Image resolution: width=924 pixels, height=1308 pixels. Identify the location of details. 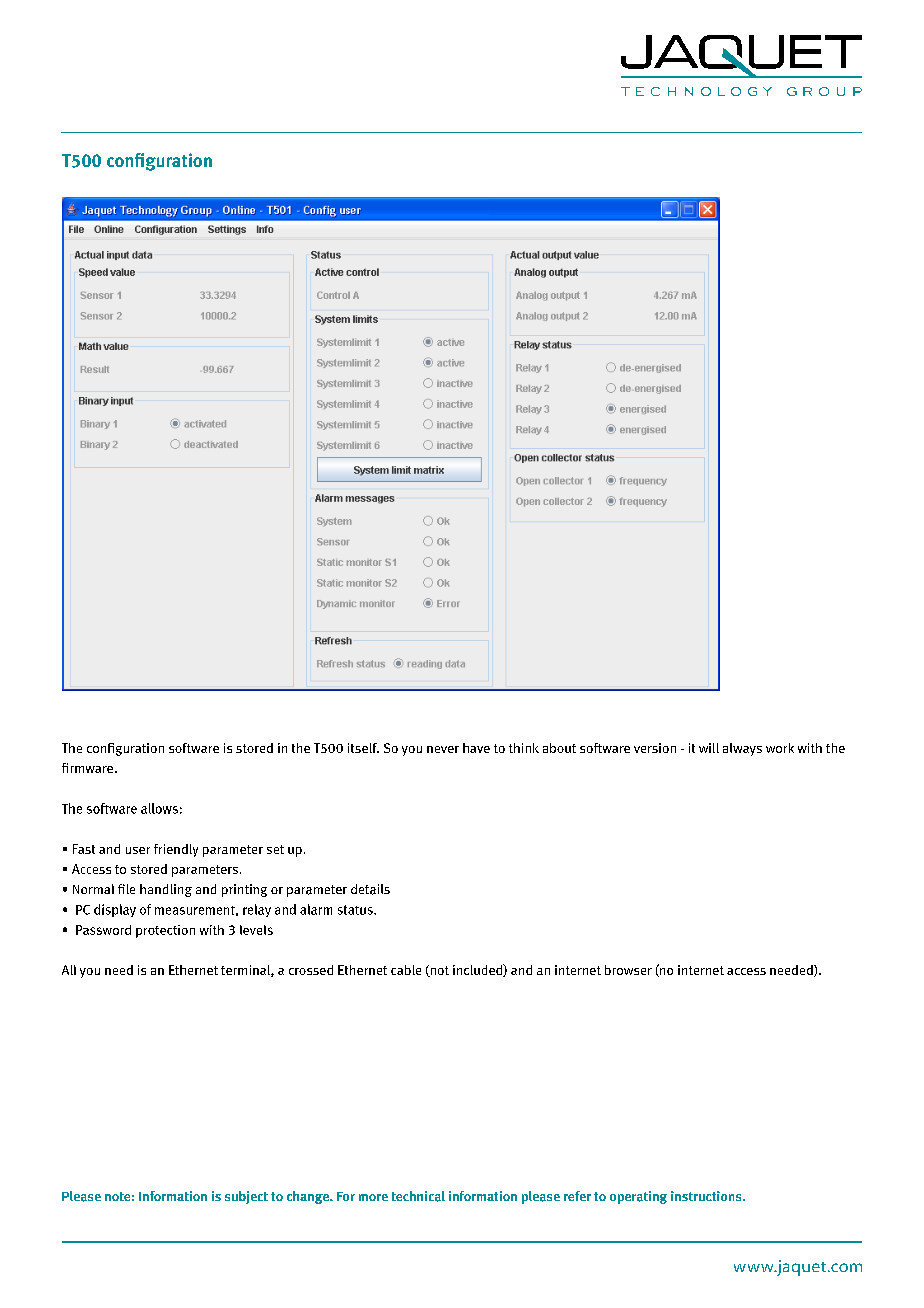
(370, 889).
